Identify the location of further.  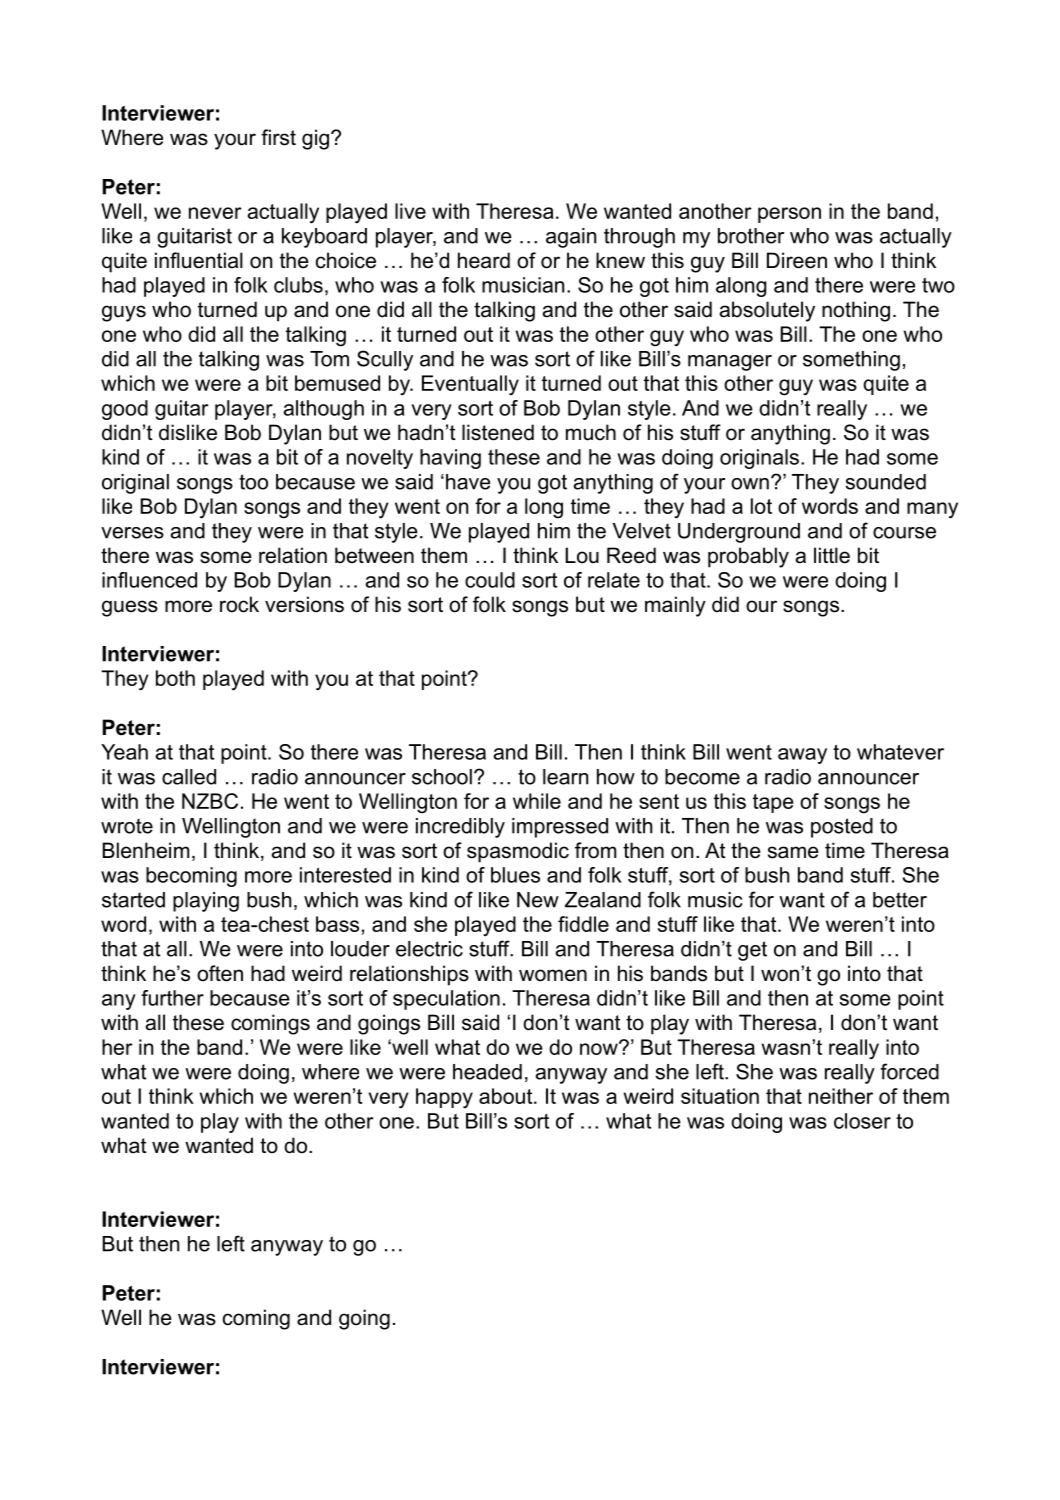
(172, 998).
